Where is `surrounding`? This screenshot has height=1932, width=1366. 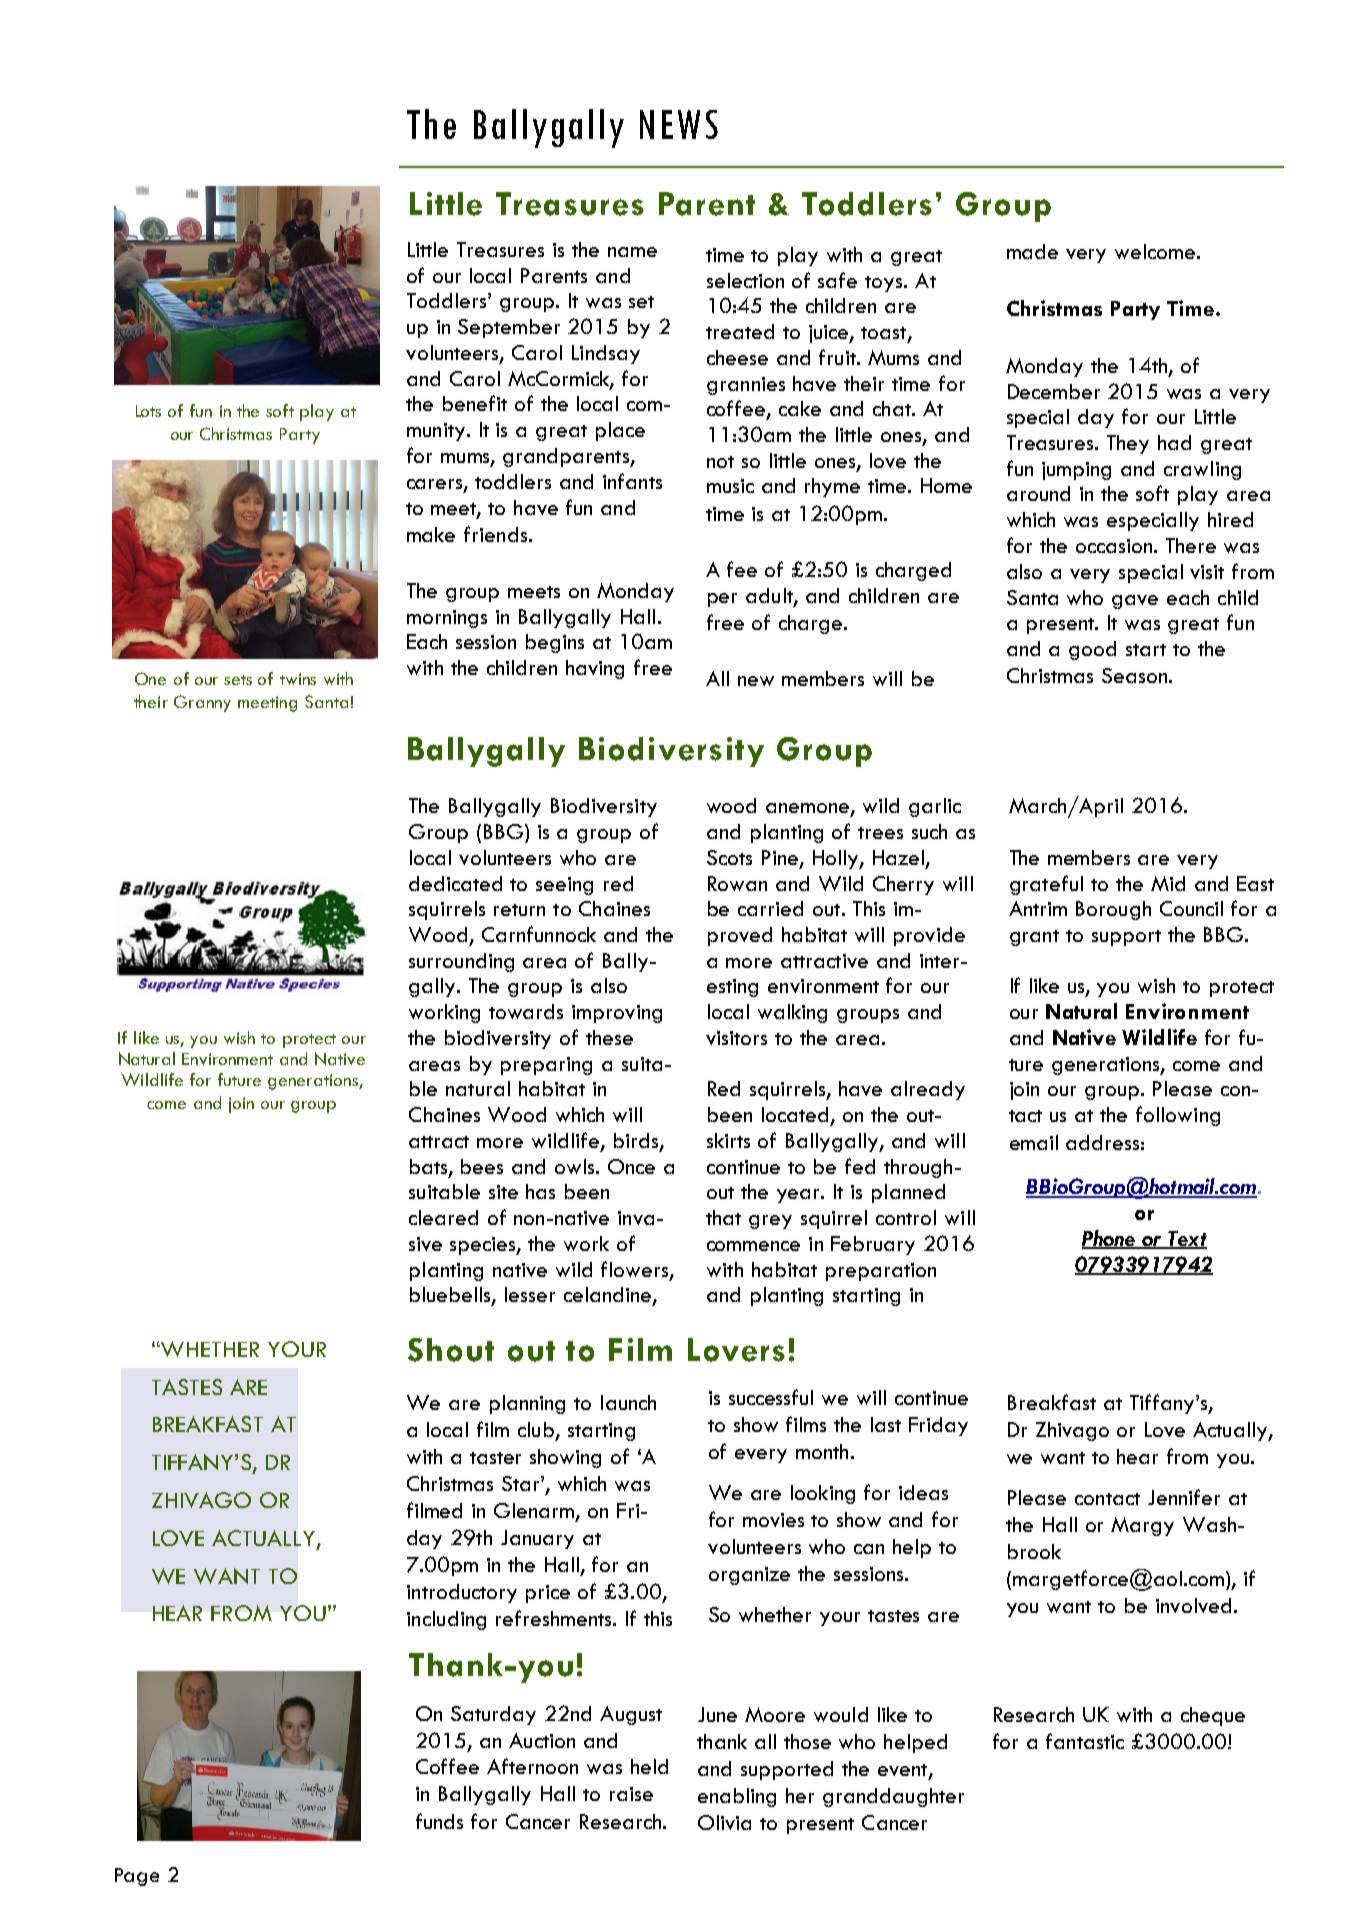 surrounding is located at coordinates (461, 962).
